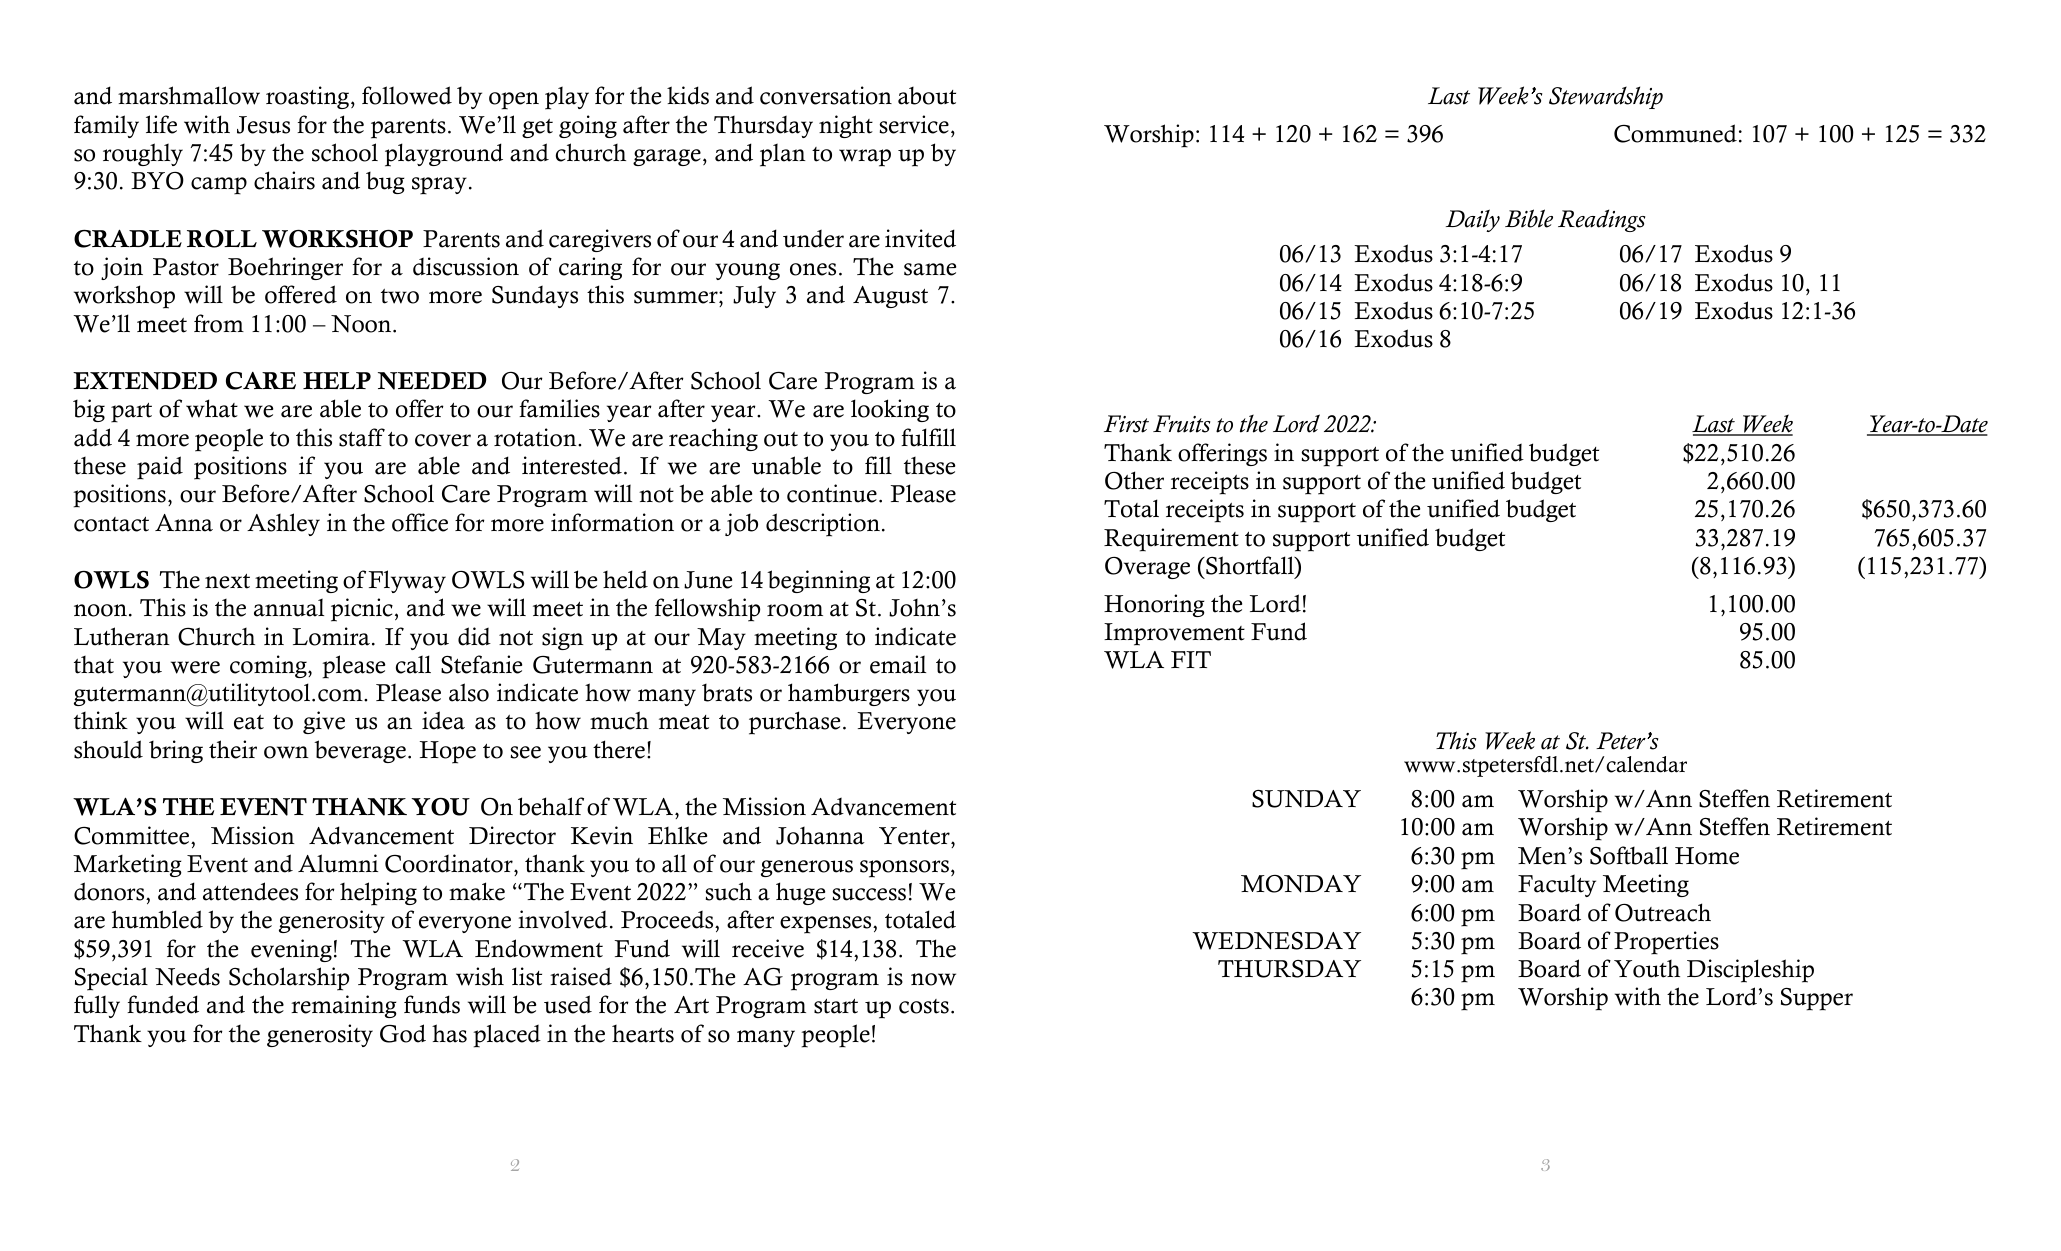 This document has width=2061, height=1251. What do you see at coordinates (1629, 855) in the document?
I see `Softball` at bounding box center [1629, 855].
